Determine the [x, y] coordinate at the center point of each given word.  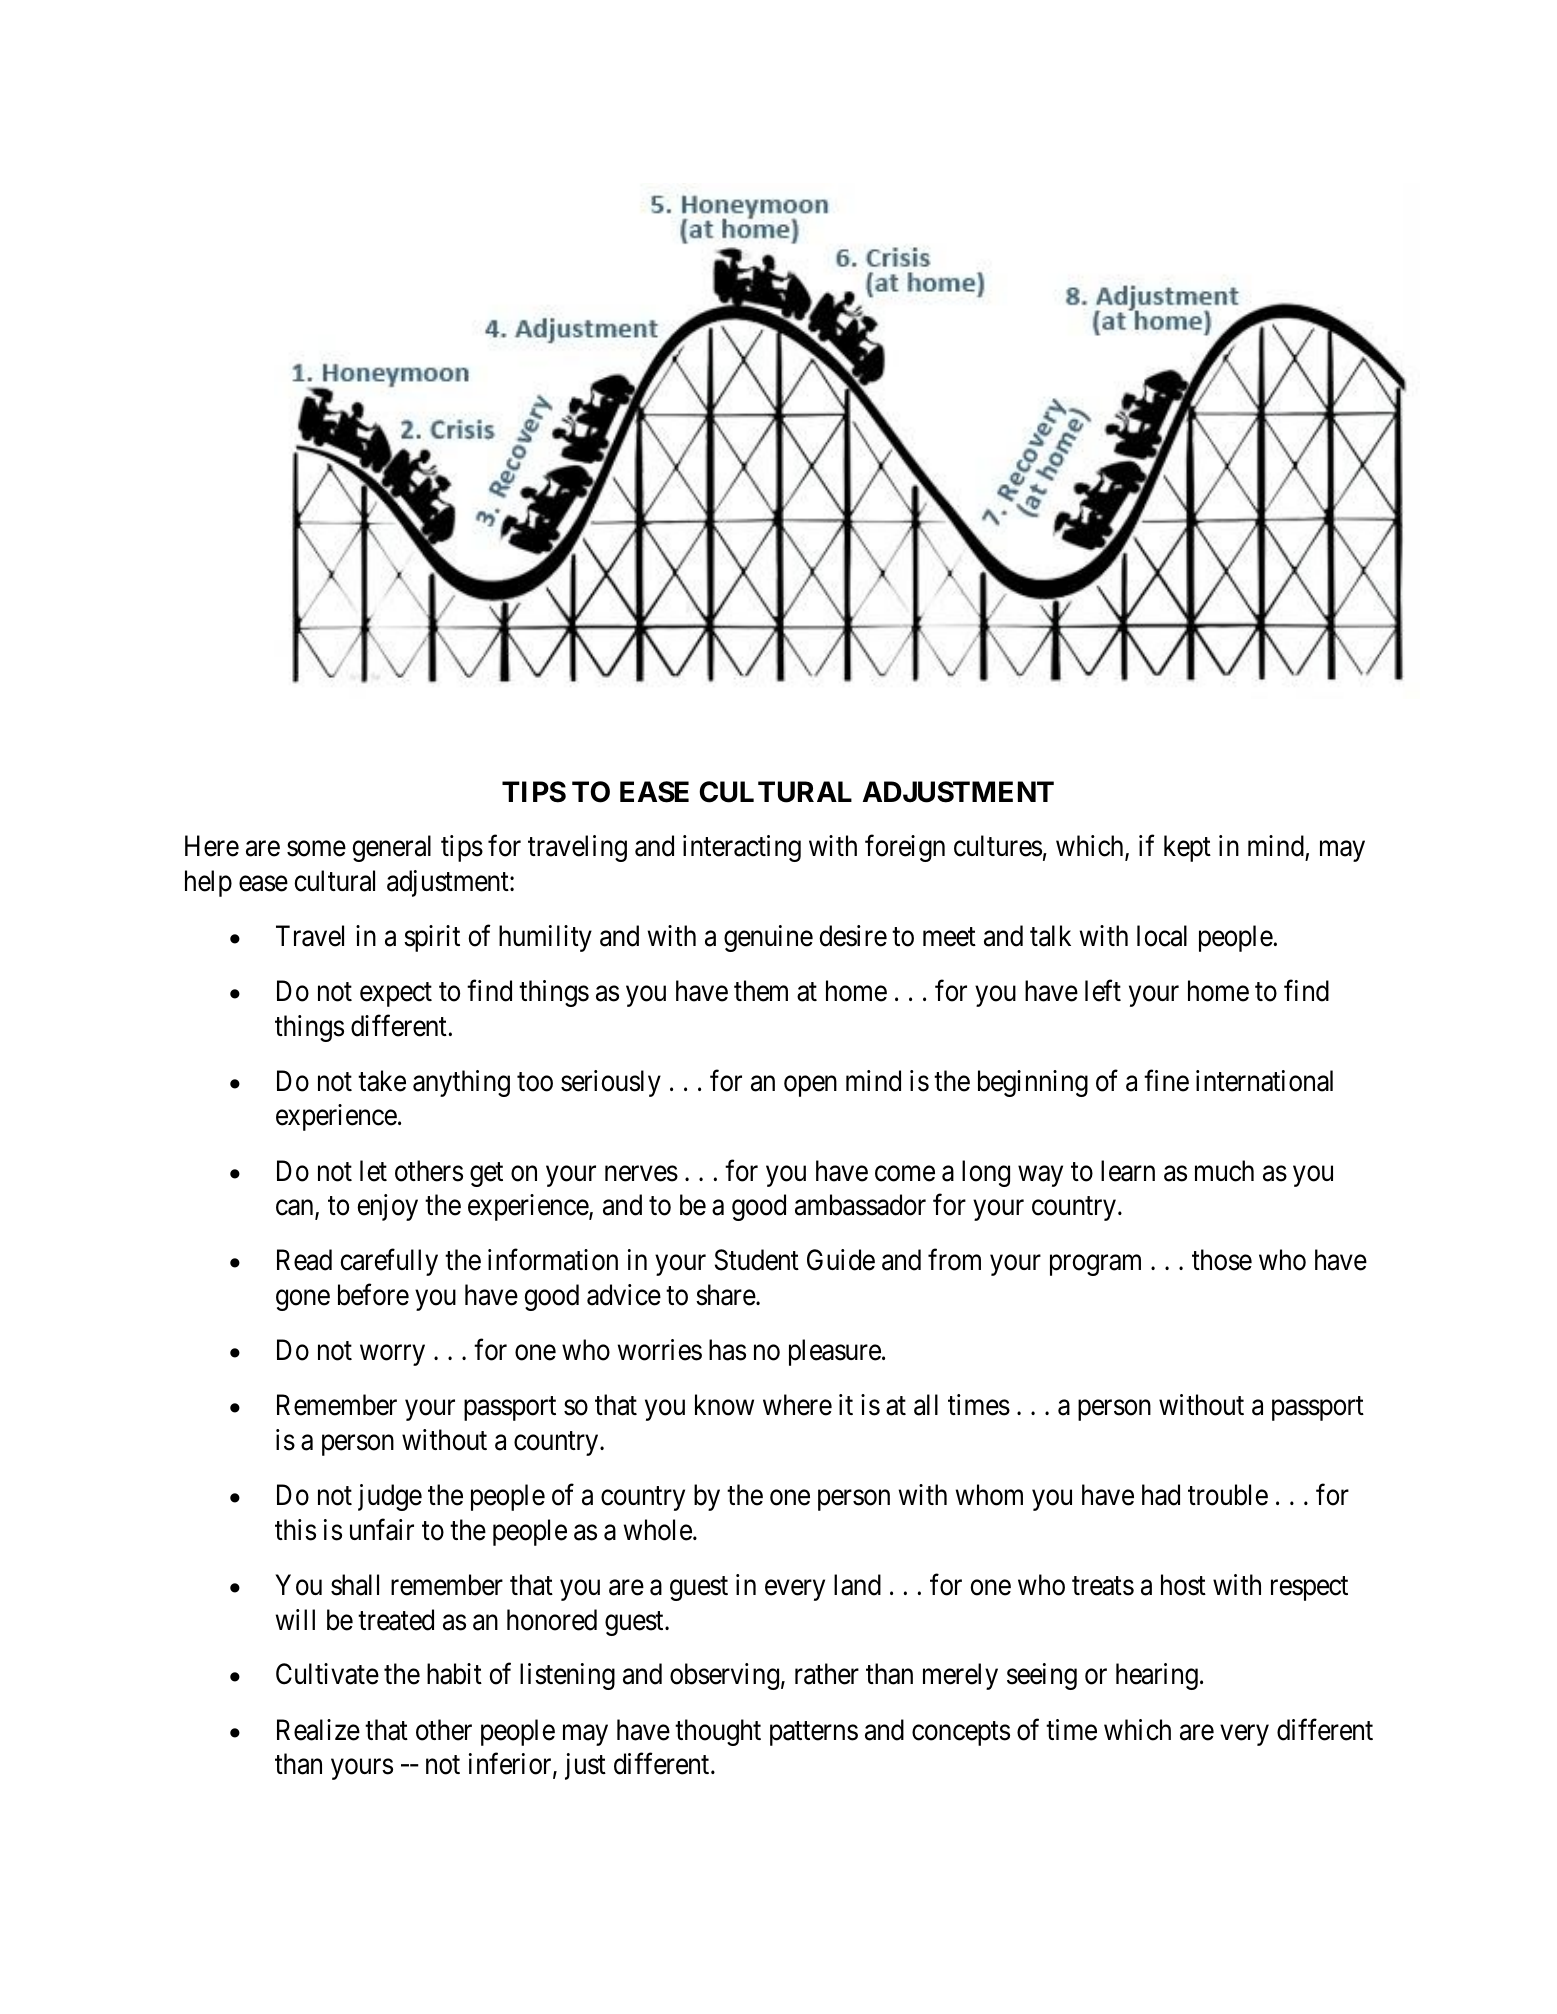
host [1183, 1585]
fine [1166, 1081]
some [316, 849]
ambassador [860, 1205]
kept [1187, 848]
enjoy [387, 1207]
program [1095, 1265]
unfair [382, 1529]
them [761, 991]
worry [392, 1355]
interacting [742, 848]
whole [658, 1530]
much [1224, 1171]
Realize [318, 1730]
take [382, 1081]
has [727, 1350]
